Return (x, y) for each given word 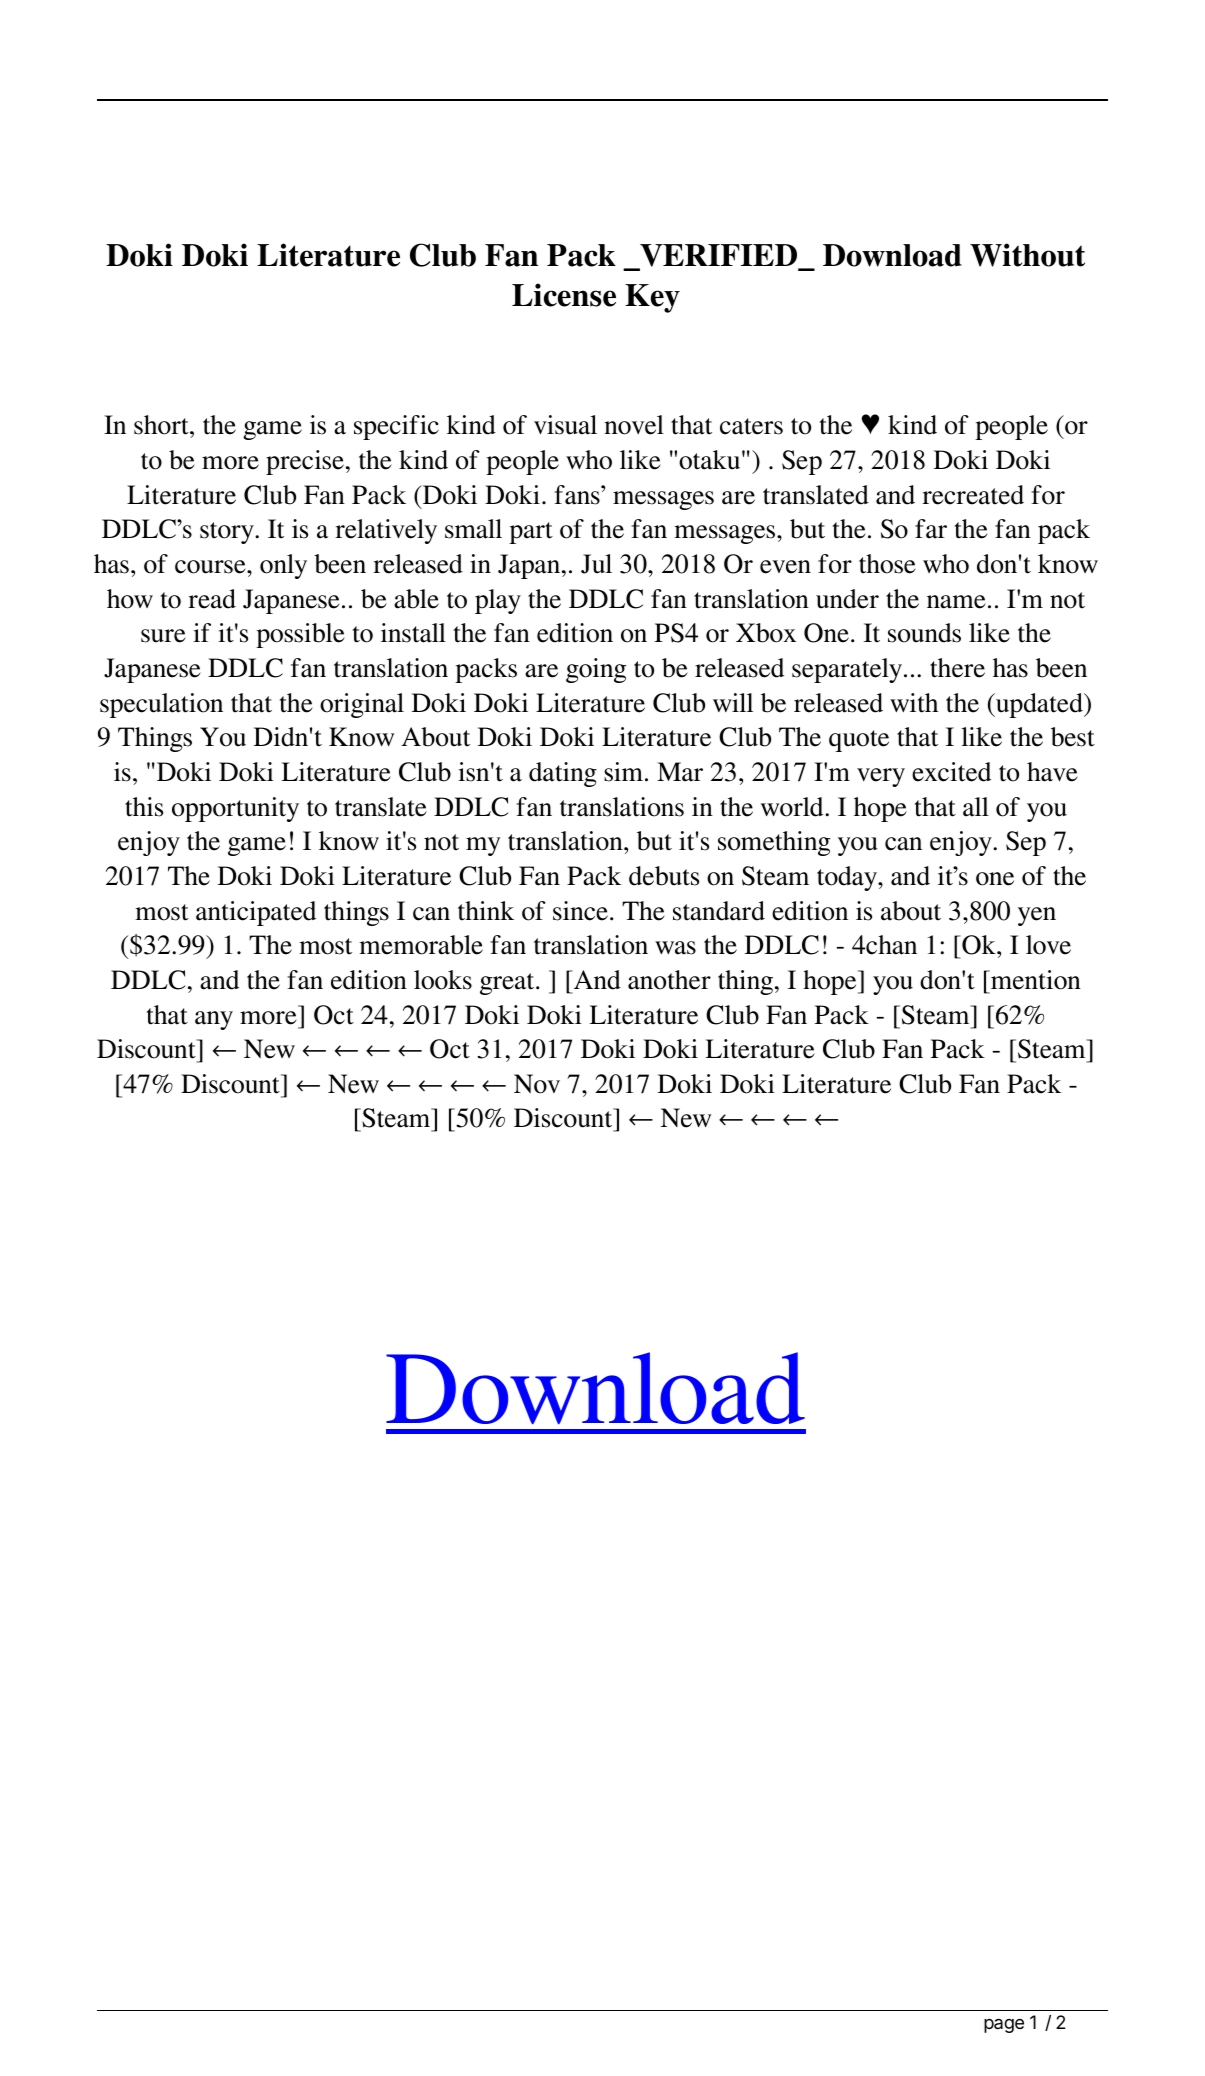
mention (1035, 980)
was (675, 948)
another (669, 980)
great (508, 984)
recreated (973, 495)
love (1048, 945)
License (564, 295)
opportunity (235, 809)
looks (443, 980)
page (1004, 2026)
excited (951, 772)
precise (305, 462)
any (214, 1020)
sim (623, 772)
